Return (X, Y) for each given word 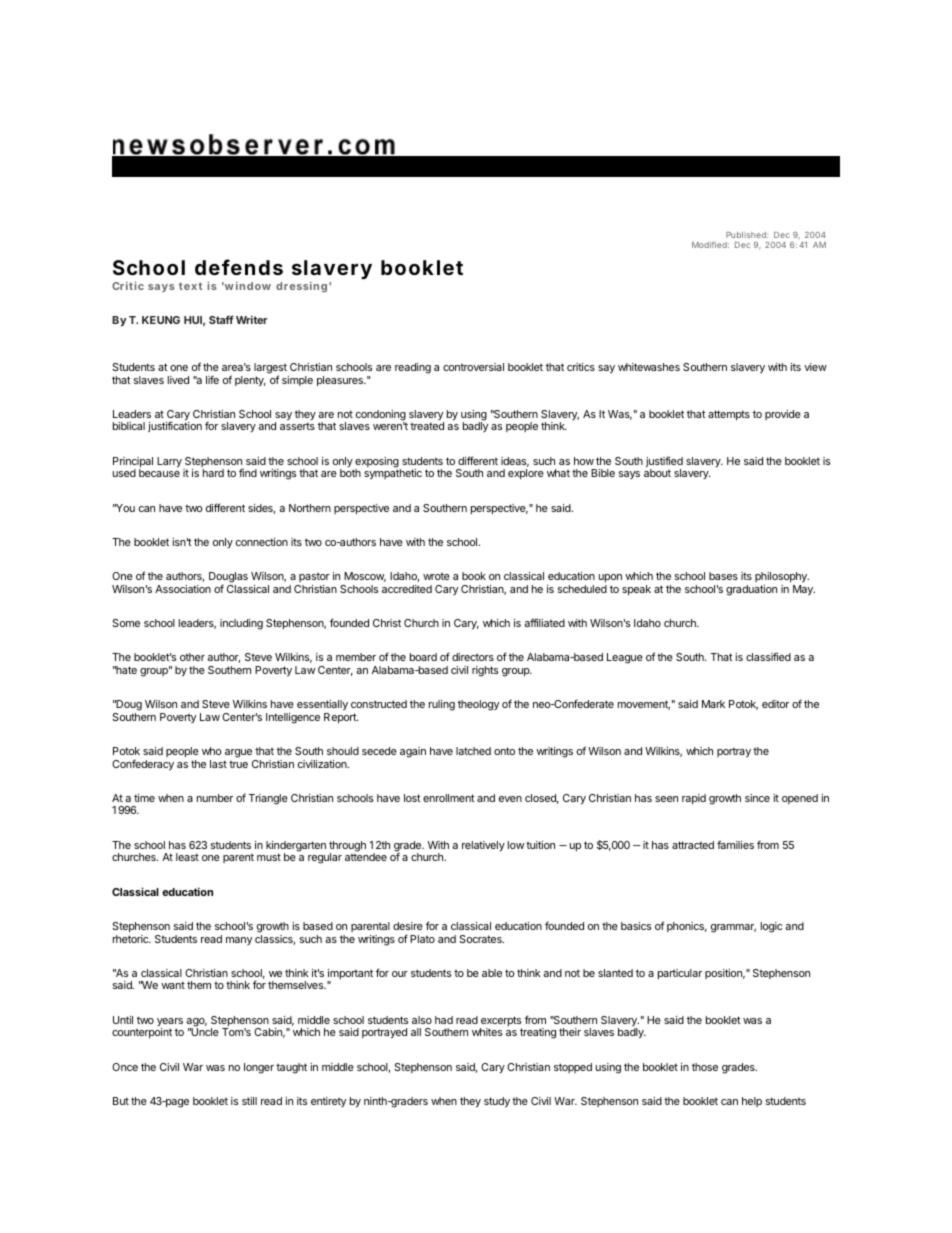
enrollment (449, 798)
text (190, 286)
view (815, 367)
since (757, 798)
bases (723, 576)
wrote (436, 576)
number (215, 798)
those (705, 1067)
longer (259, 1068)
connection (262, 542)
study (497, 1102)
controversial (473, 367)
